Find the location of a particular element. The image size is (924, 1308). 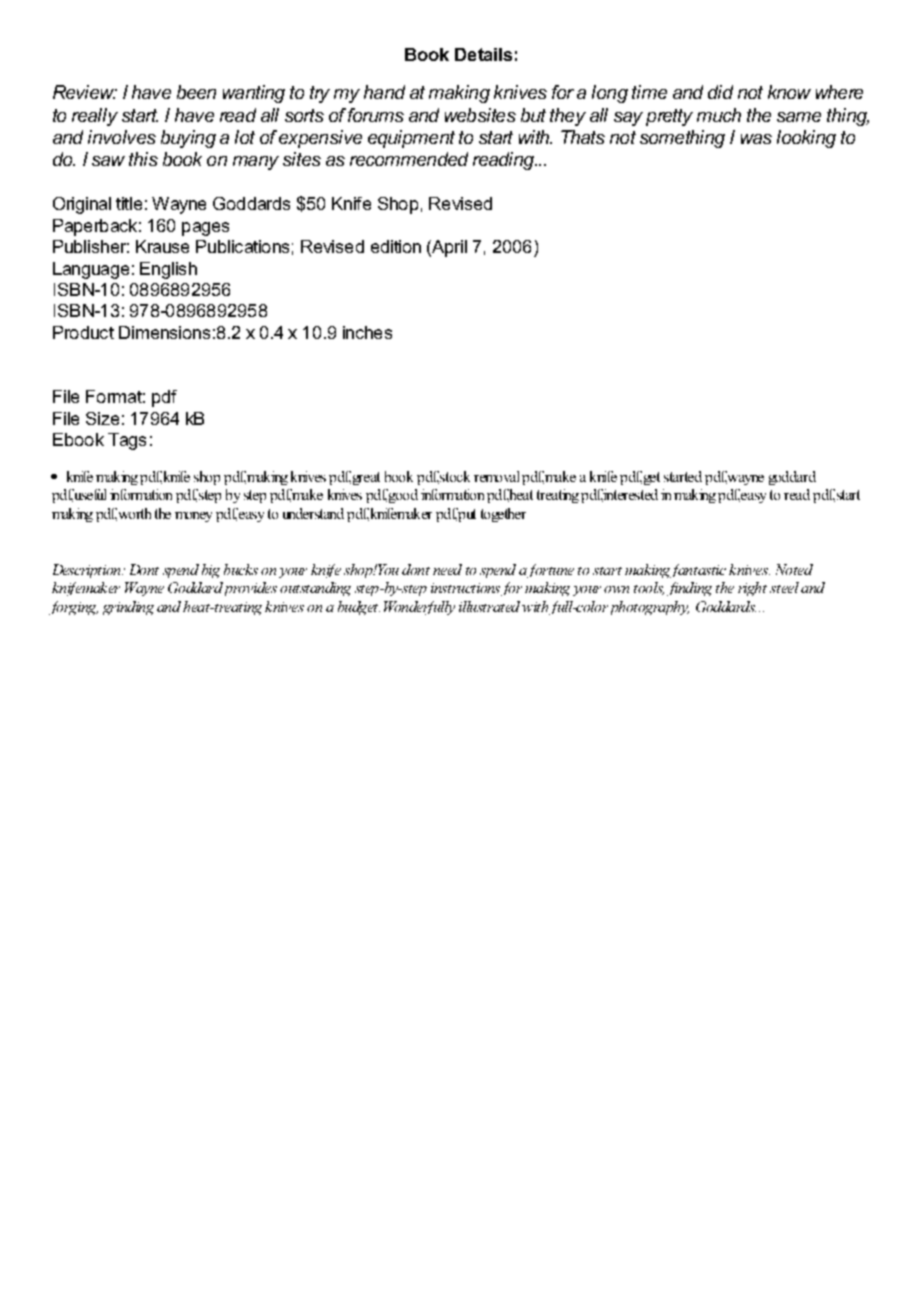

instructions is located at coordinates (465, 588).
